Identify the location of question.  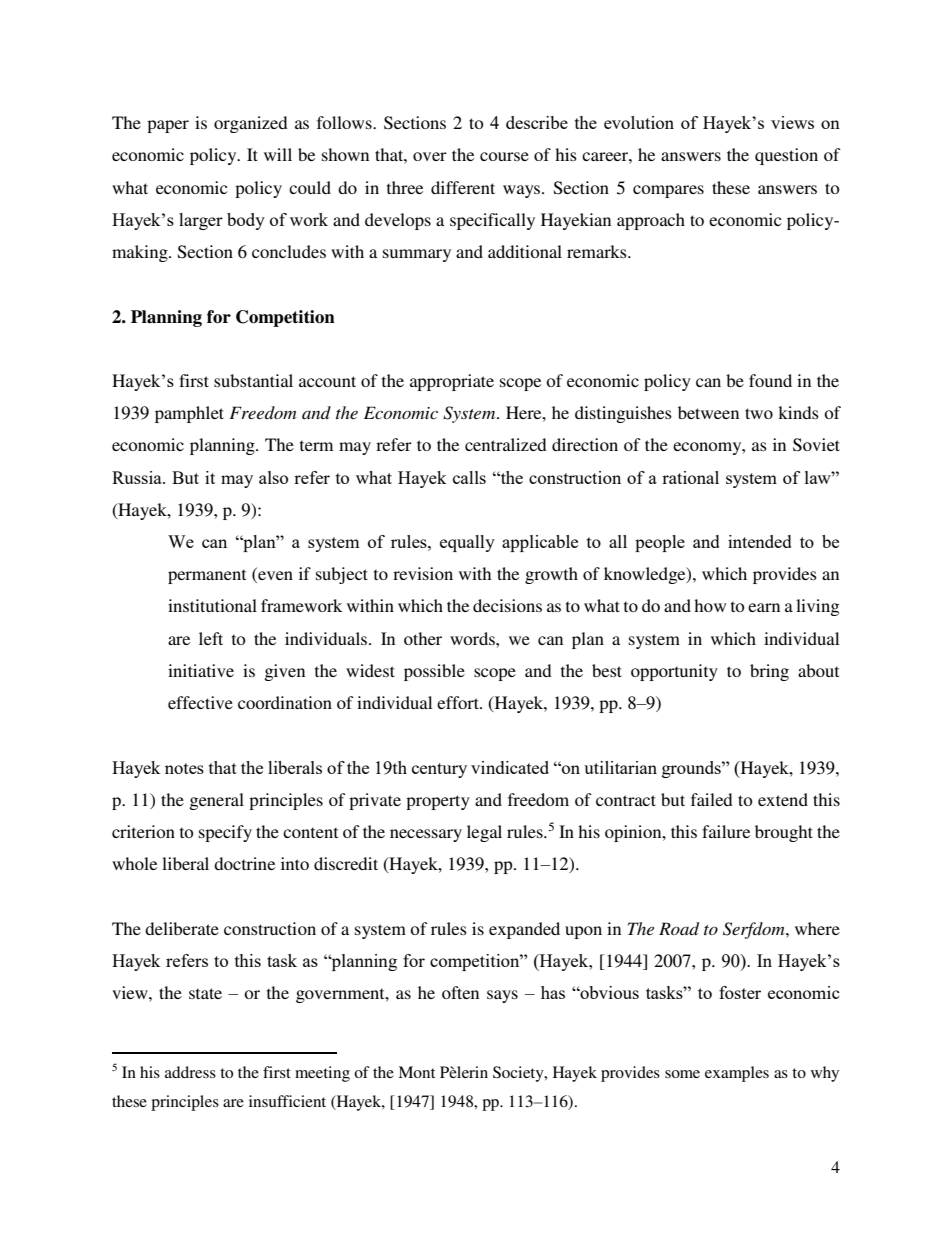
(786, 156).
